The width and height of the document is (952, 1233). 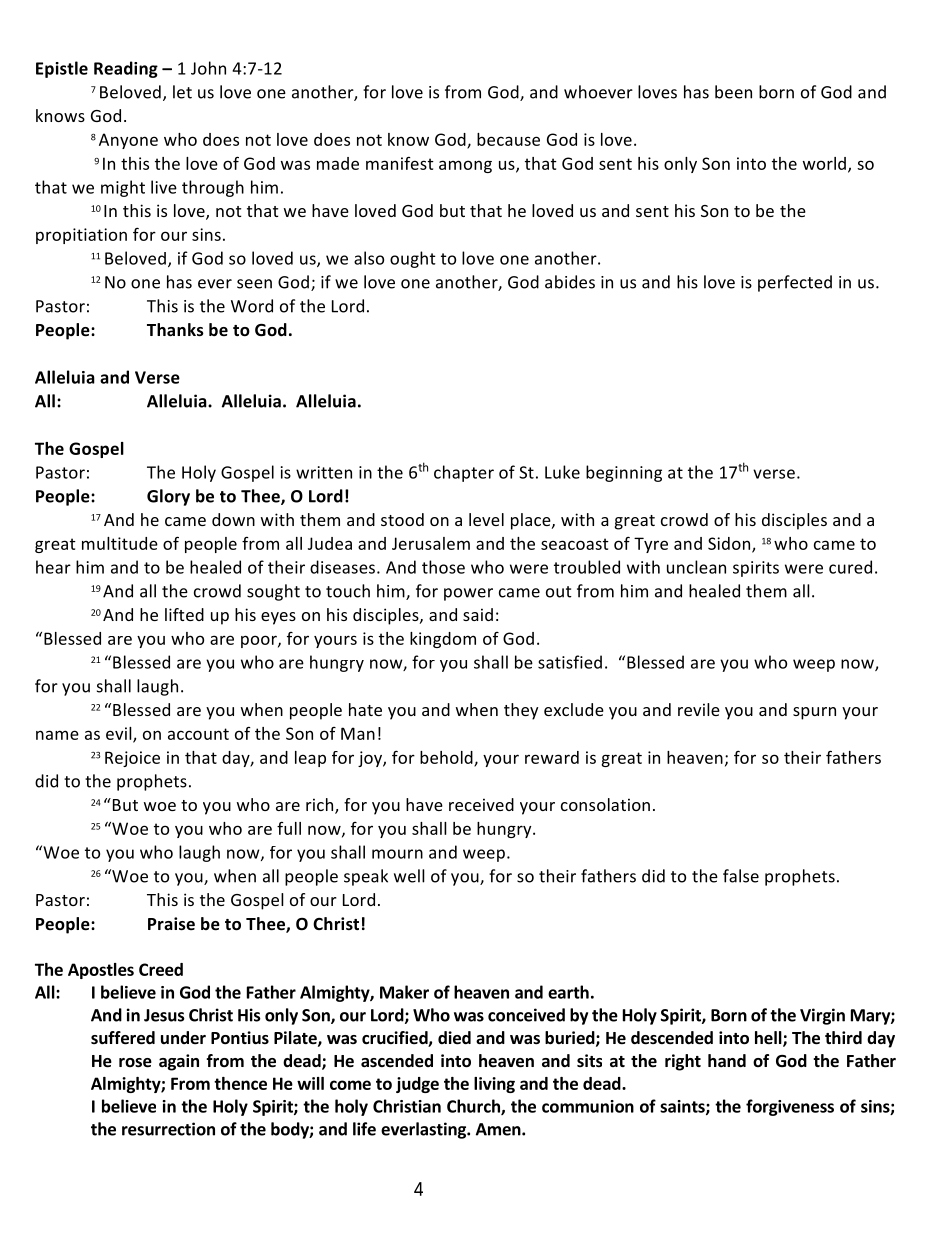 I want to click on forgiveness, so click(x=790, y=1107).
